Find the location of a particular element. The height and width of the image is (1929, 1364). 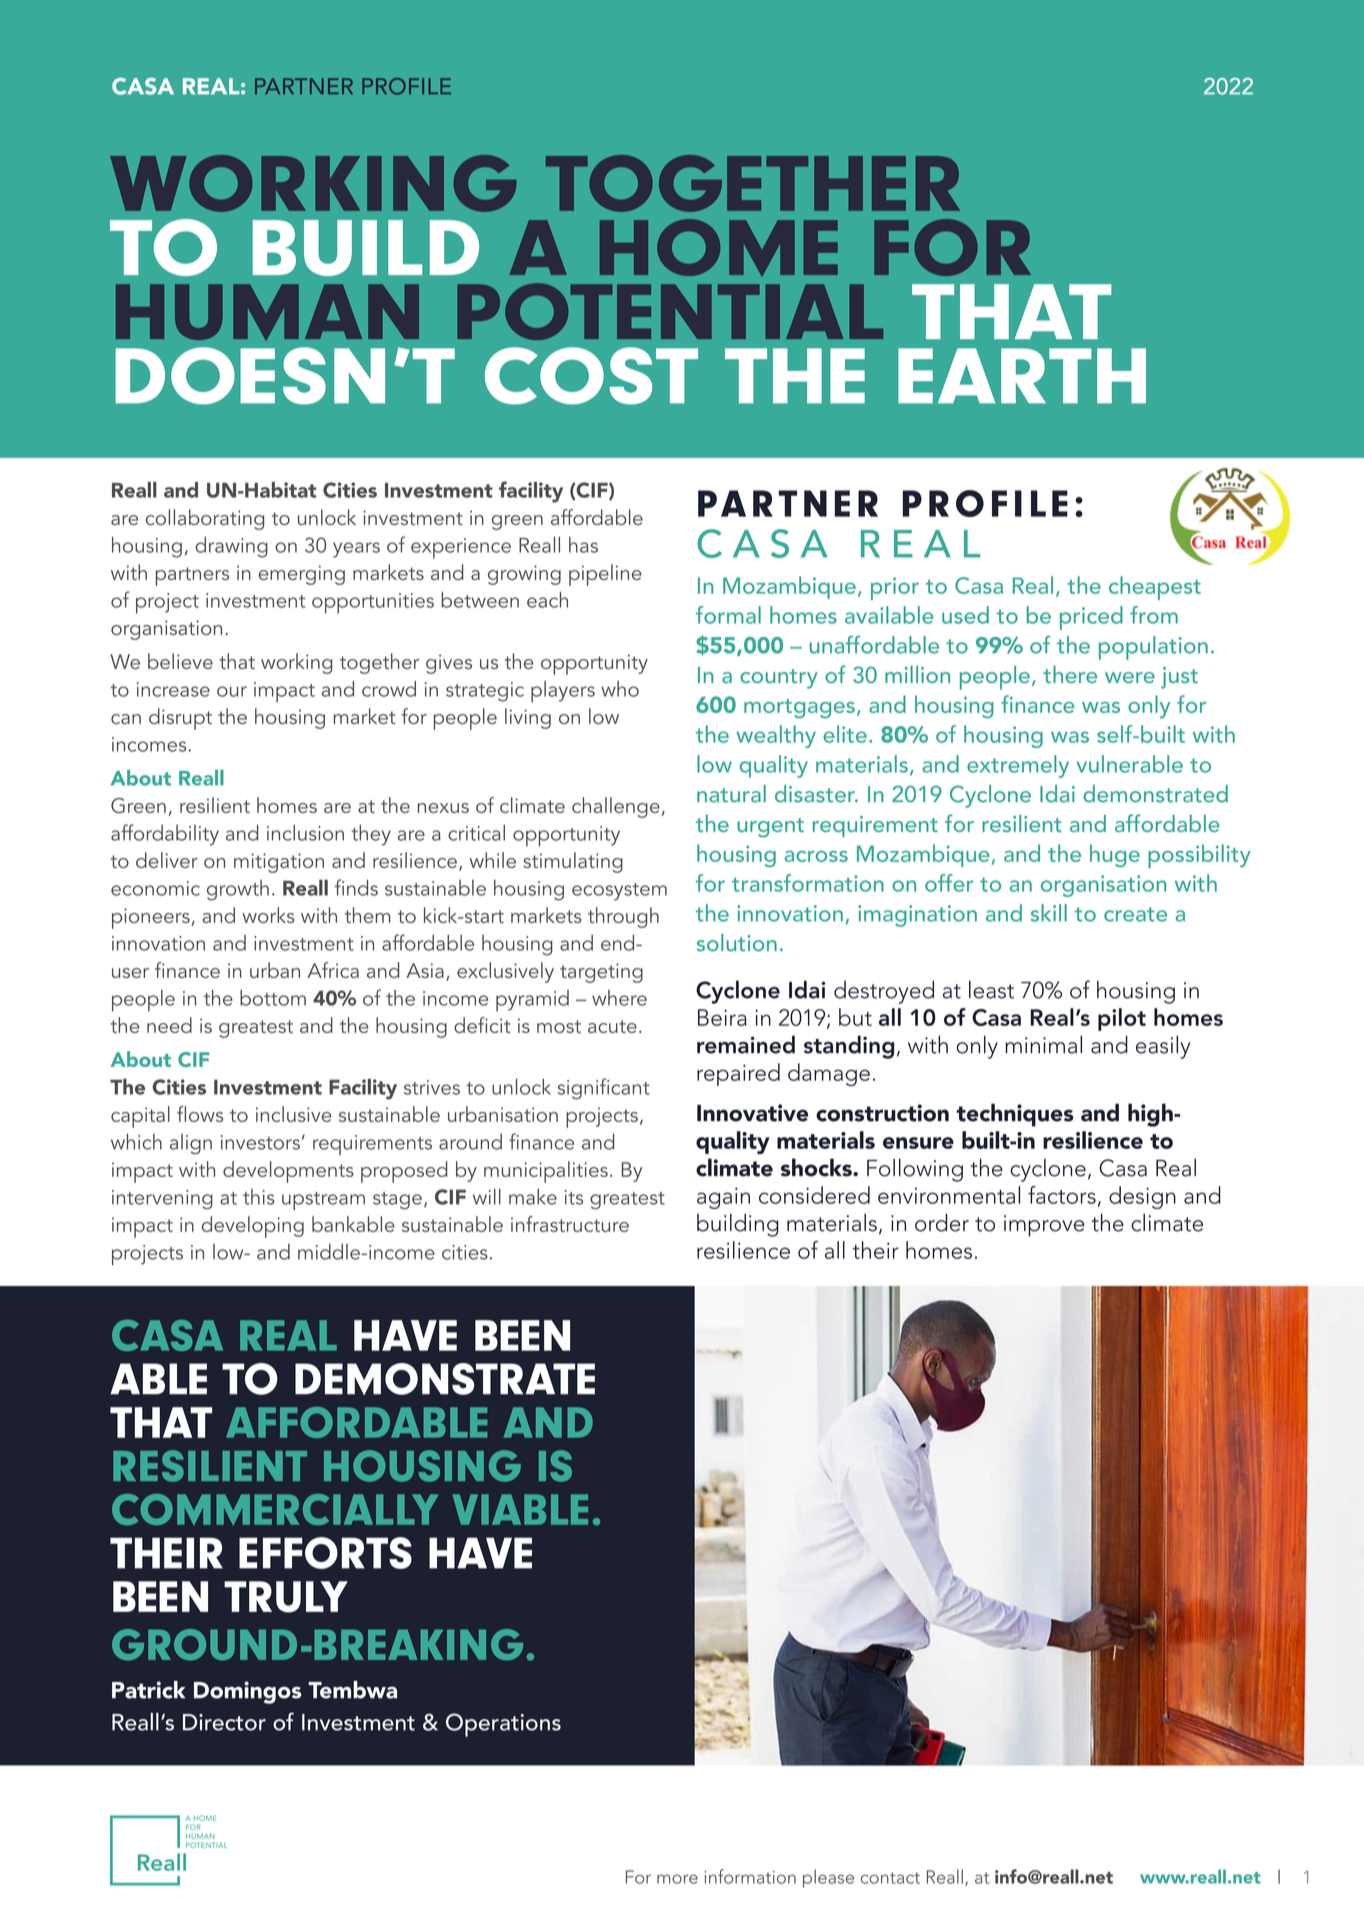

POTENTIAL is located at coordinates (670, 311).
